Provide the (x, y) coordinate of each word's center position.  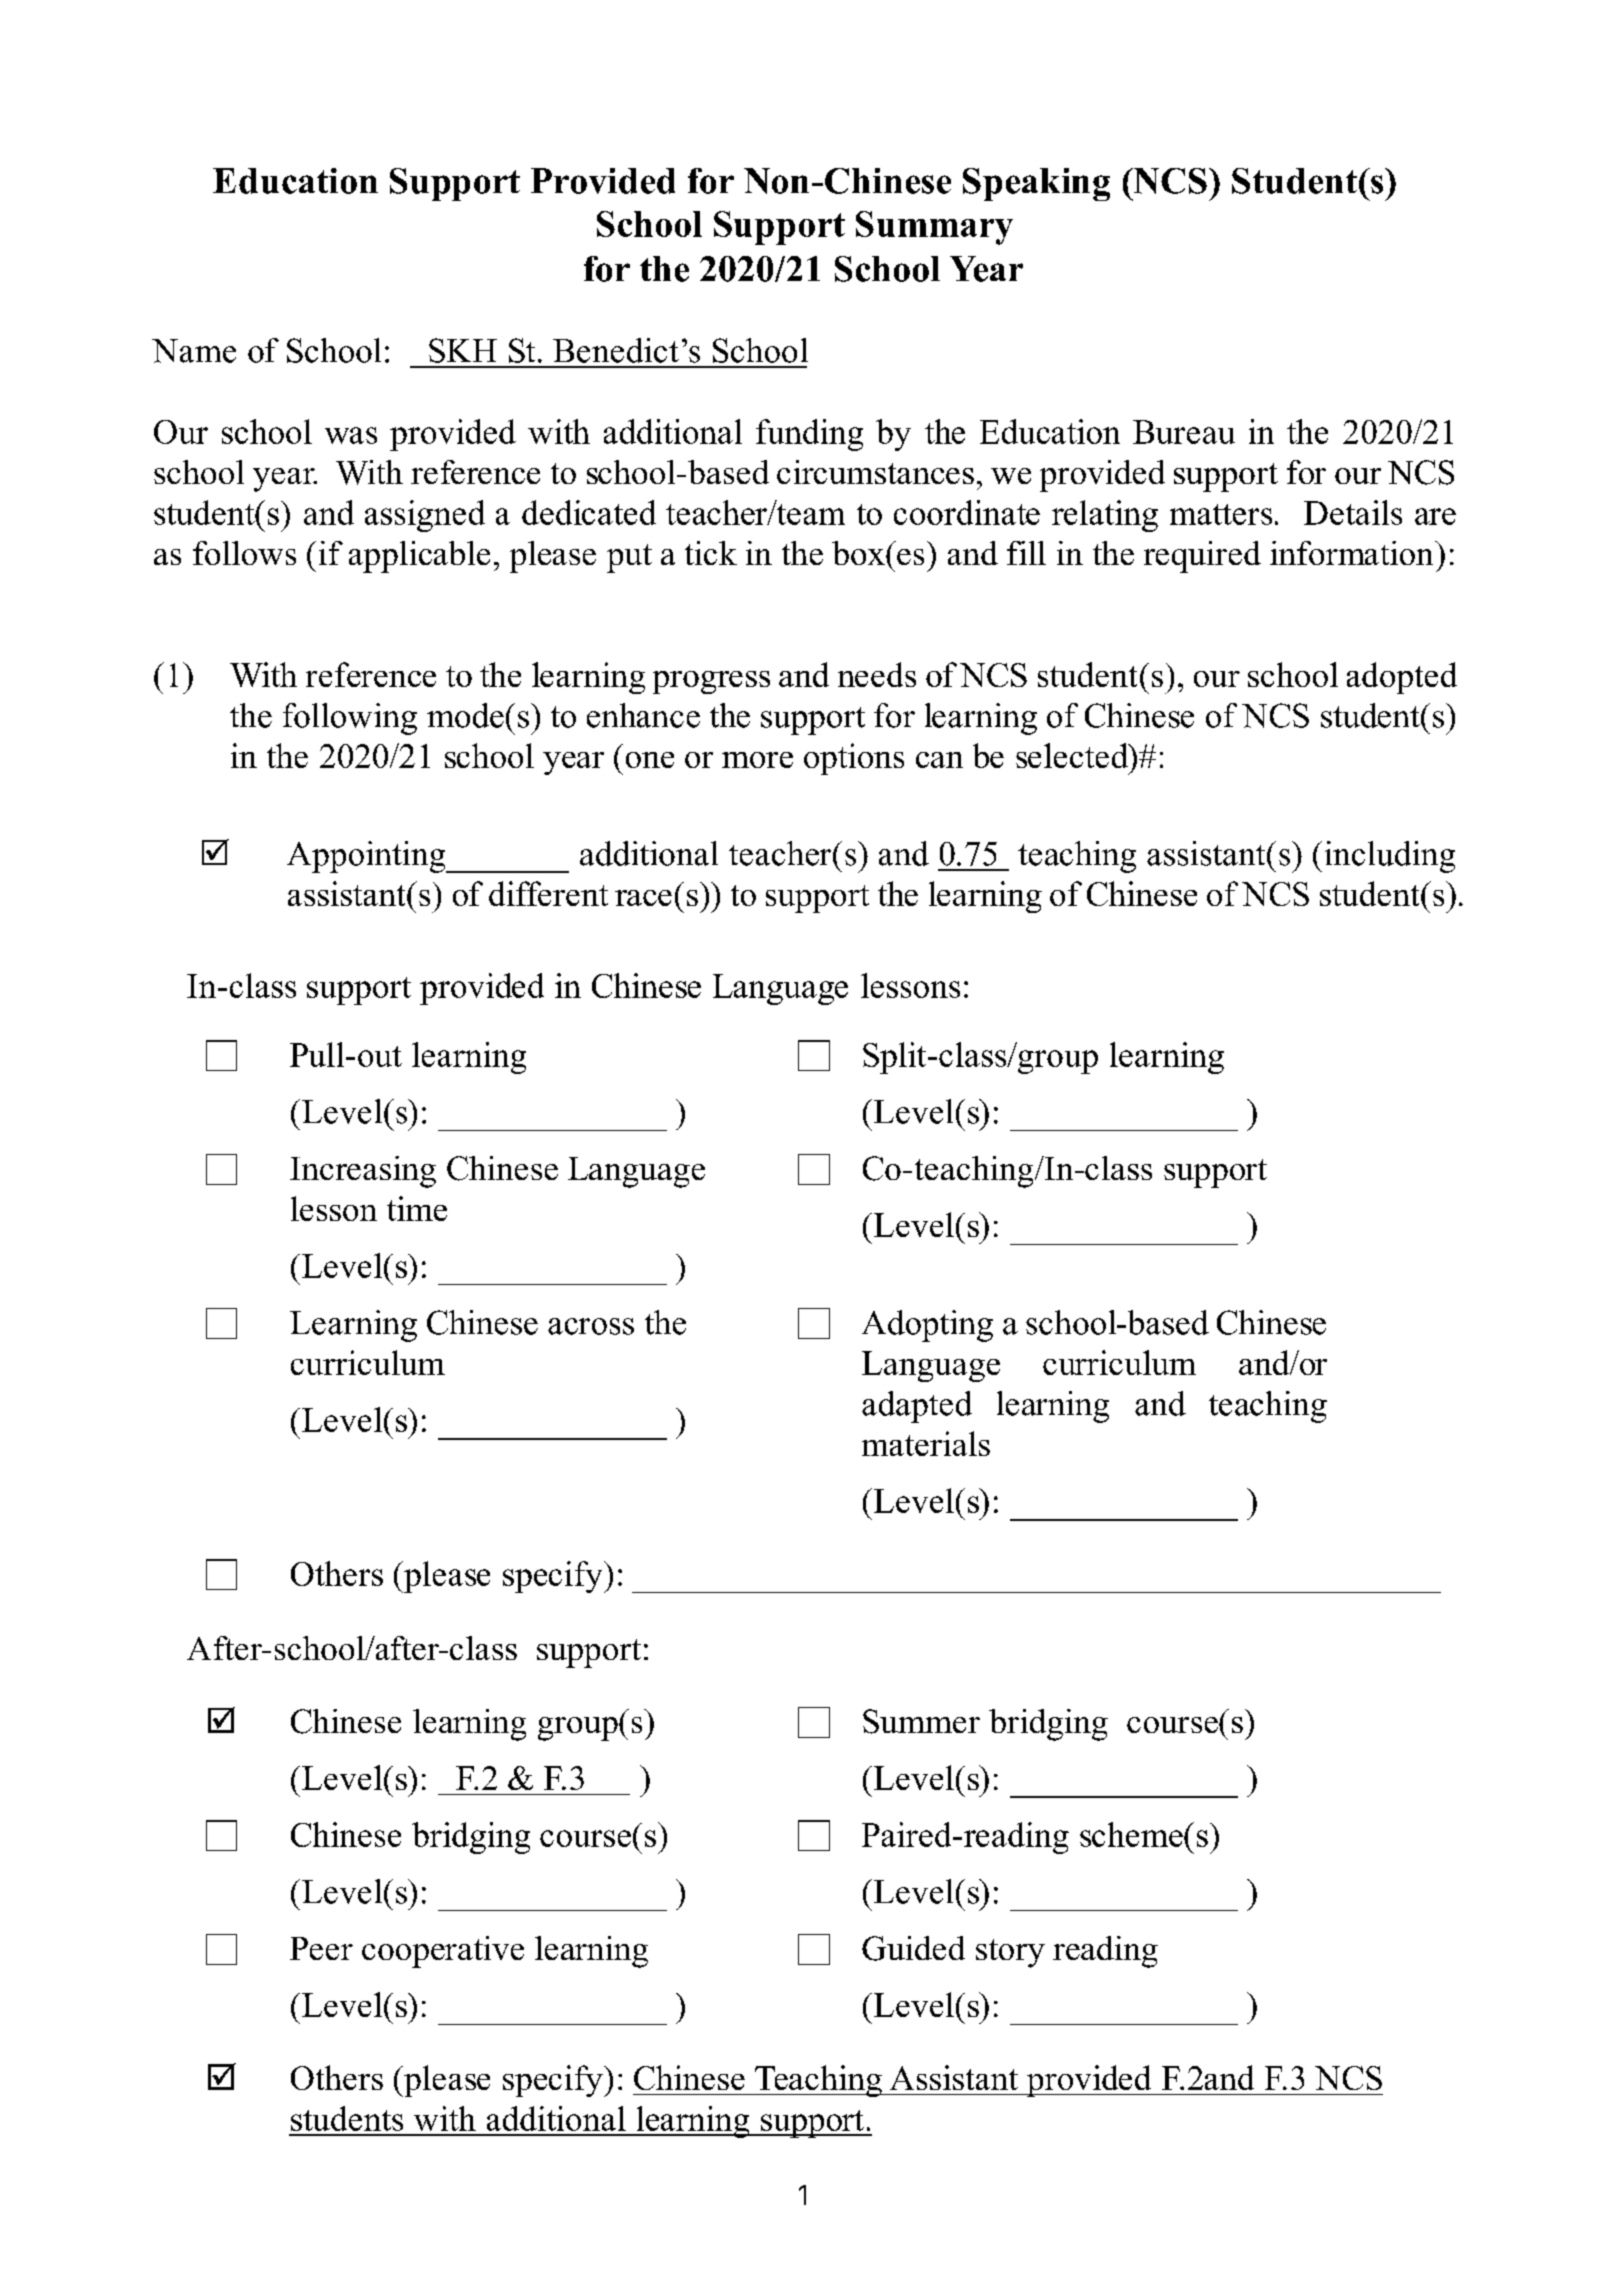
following (350, 719)
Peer (321, 1948)
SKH (463, 350)
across (591, 1326)
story (1010, 1953)
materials (926, 1443)
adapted (917, 1407)
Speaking (1036, 184)
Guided (913, 1948)
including (1390, 857)
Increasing (363, 1172)
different (548, 893)
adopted (1402, 678)
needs (877, 674)
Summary (934, 228)
